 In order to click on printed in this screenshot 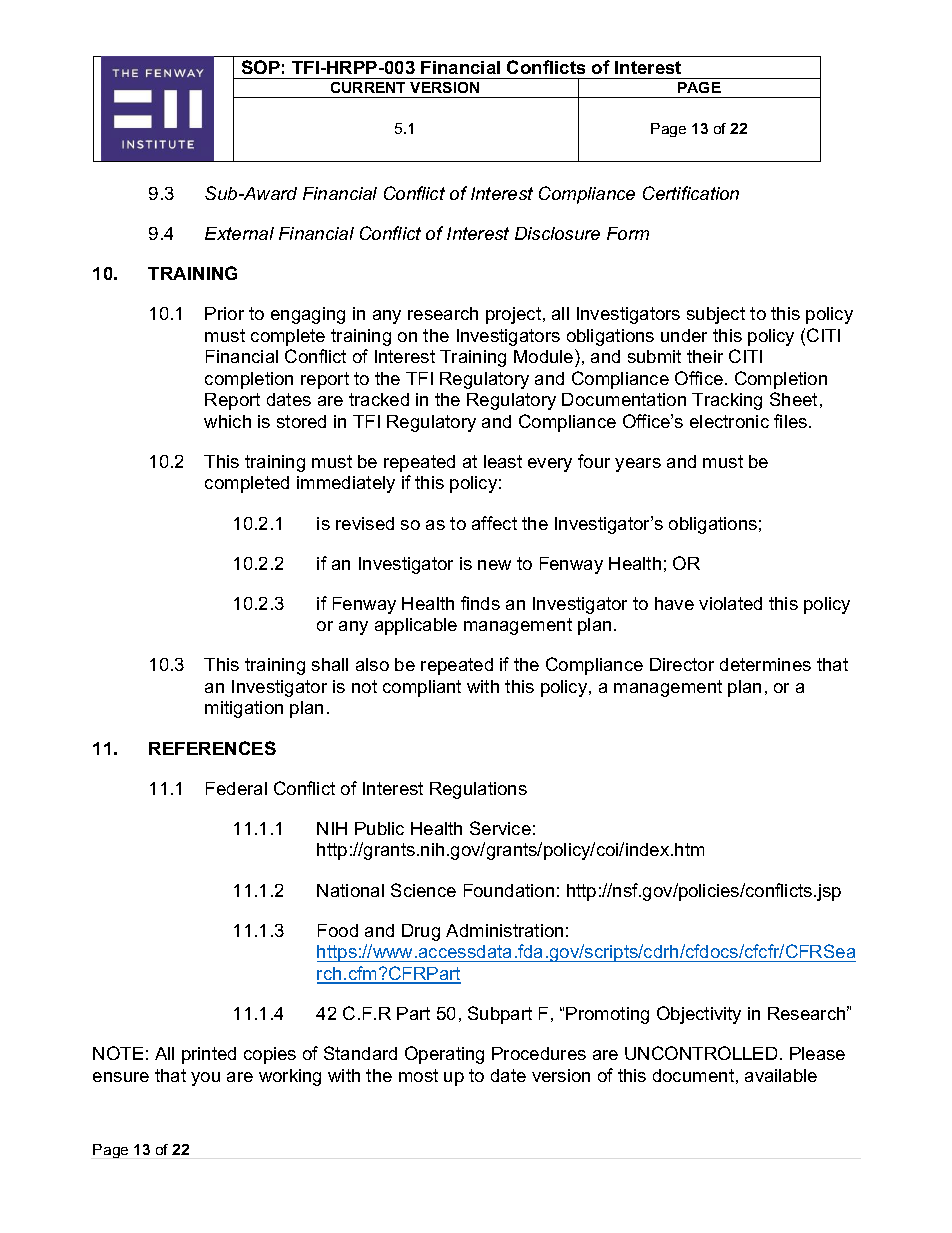, I will do `click(209, 1055)`.
